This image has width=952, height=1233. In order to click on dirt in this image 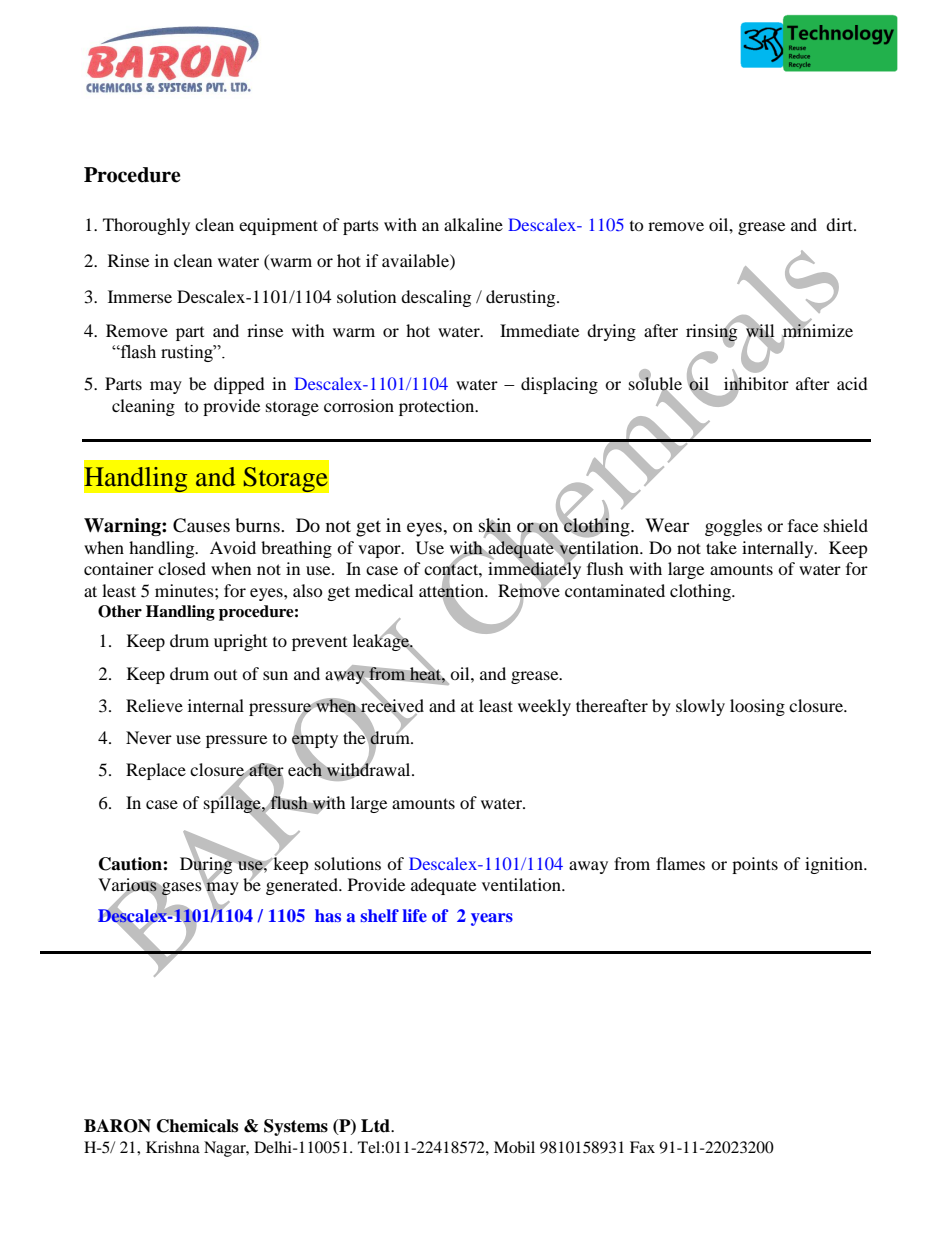, I will do `click(840, 224)`.
